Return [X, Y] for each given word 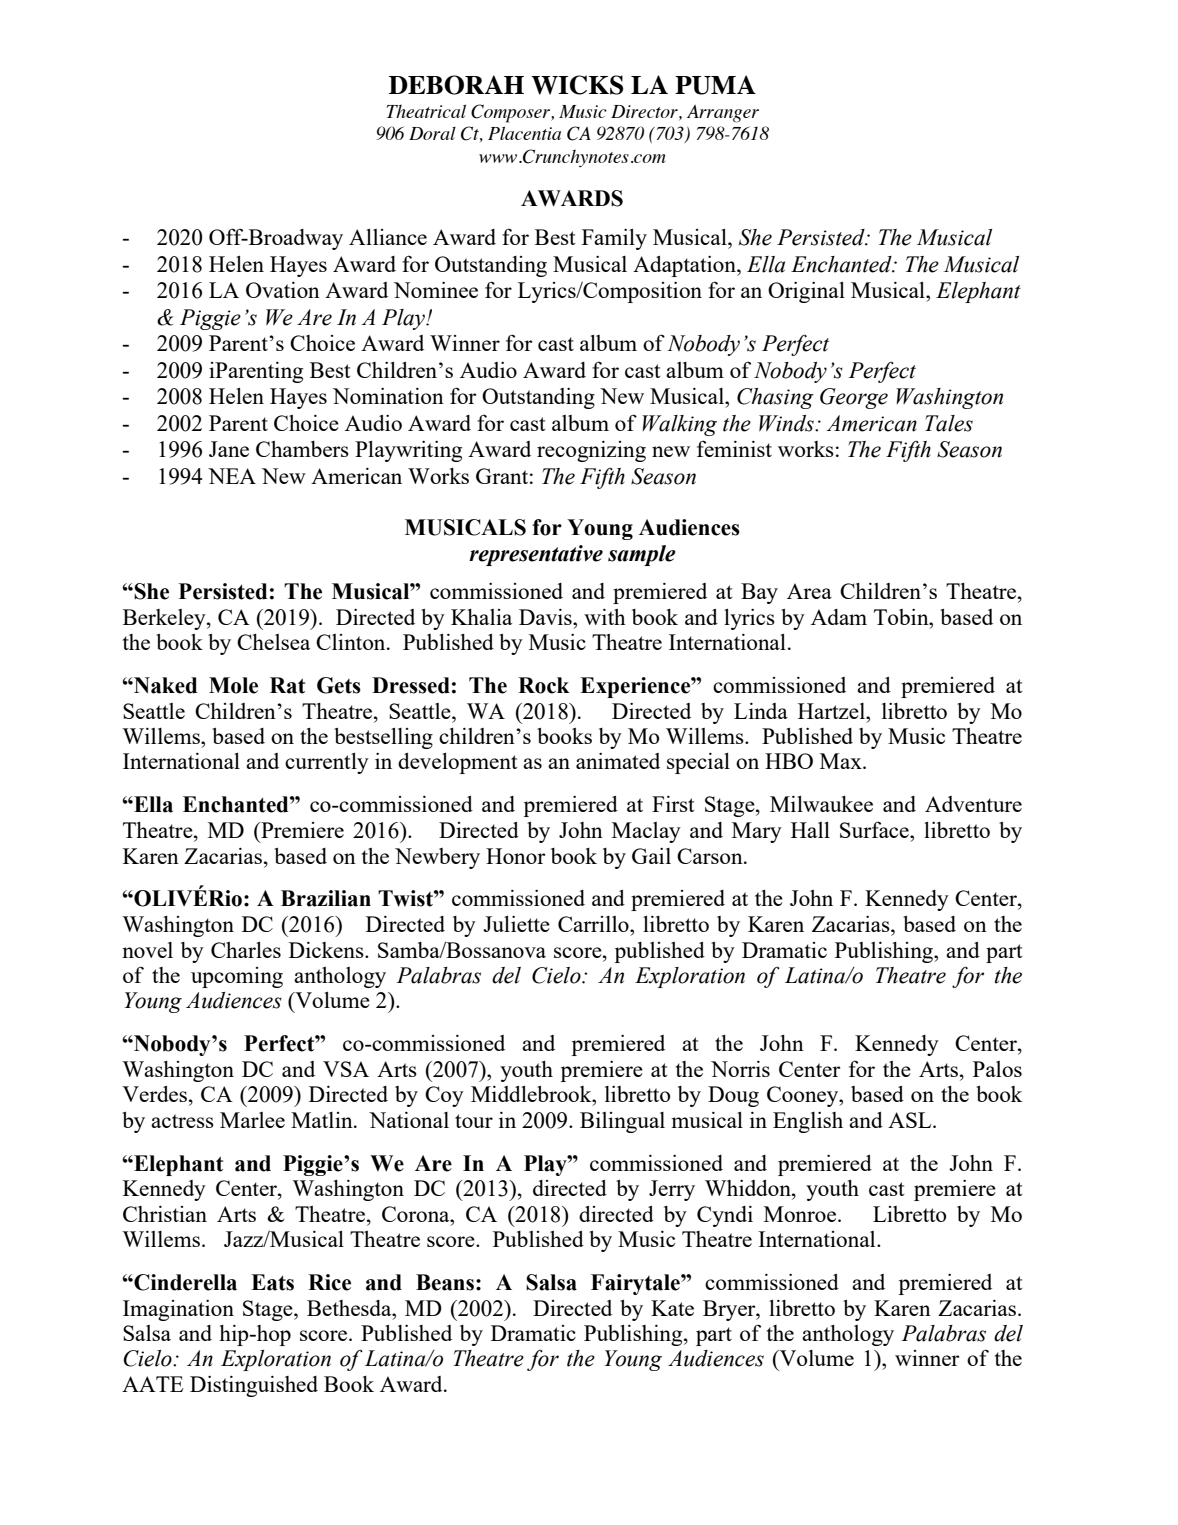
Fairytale [636, 1284]
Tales [949, 423]
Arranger [723, 114]
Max [842, 761]
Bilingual [622, 1122]
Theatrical [426, 111]
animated [618, 761]
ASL [911, 1120]
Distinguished [254, 1386]
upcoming [237, 977]
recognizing [591, 451]
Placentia [524, 133]
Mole [233, 685]
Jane [229, 449]
